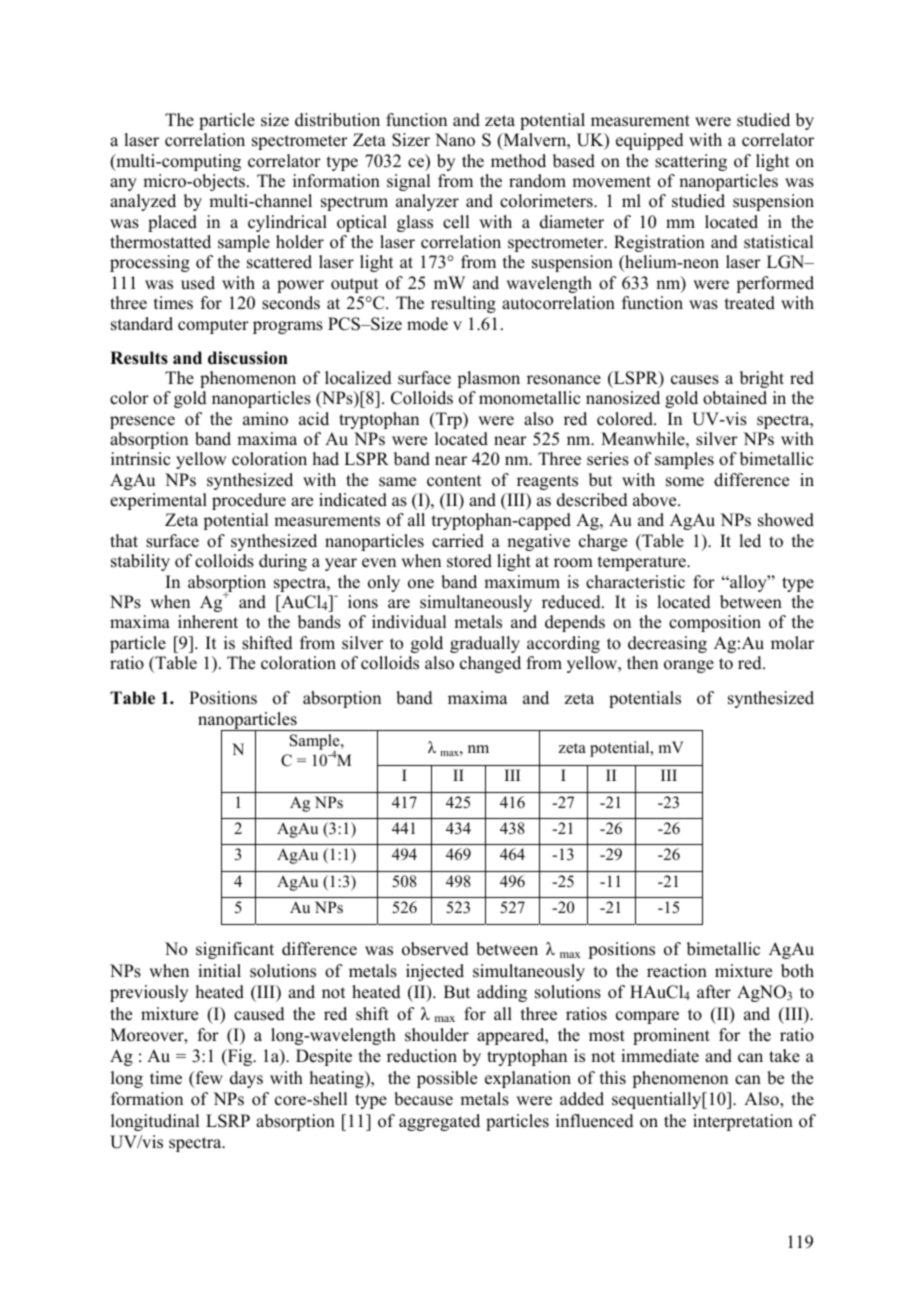 The width and height of the document is (924, 1308). What do you see at coordinates (743, 1122) in the document?
I see `interpretation` at bounding box center [743, 1122].
